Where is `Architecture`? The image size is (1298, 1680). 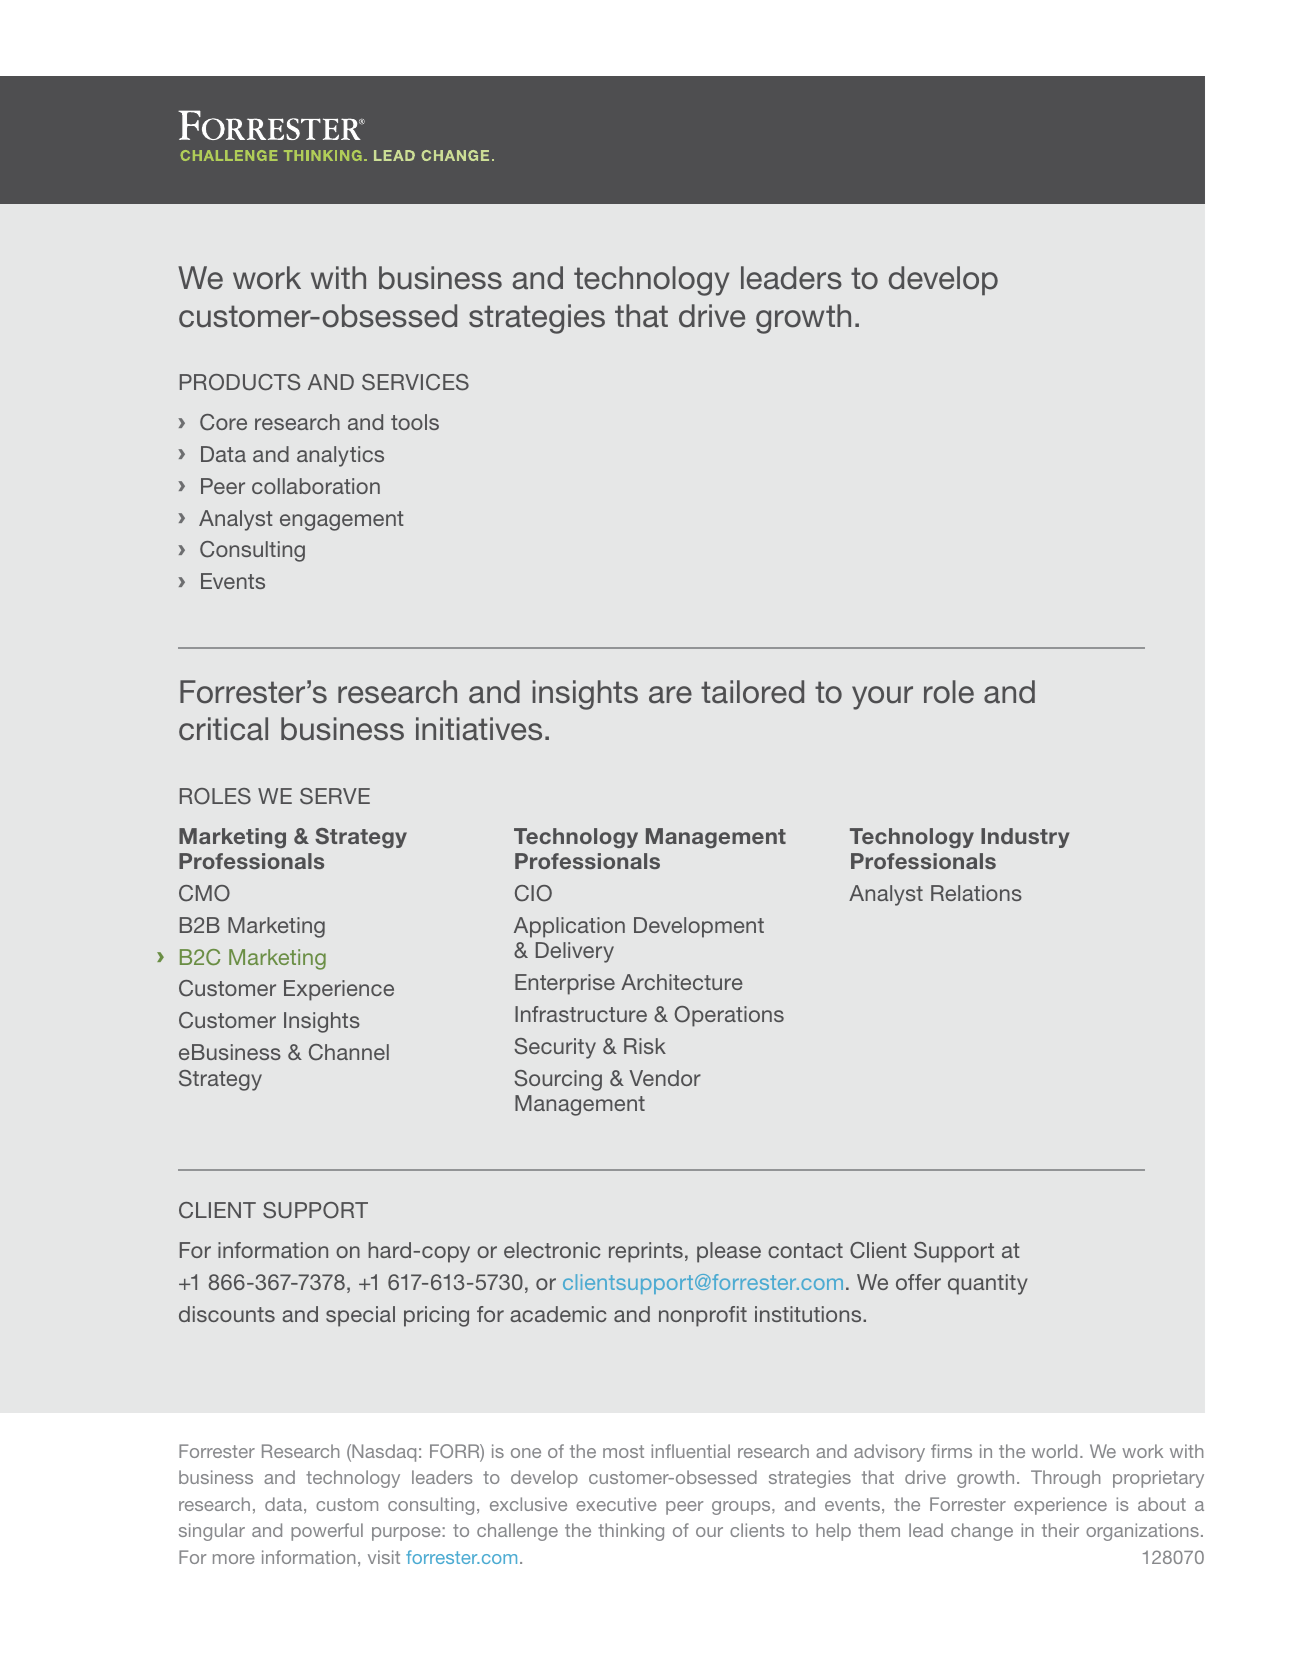 Architecture is located at coordinates (681, 982).
